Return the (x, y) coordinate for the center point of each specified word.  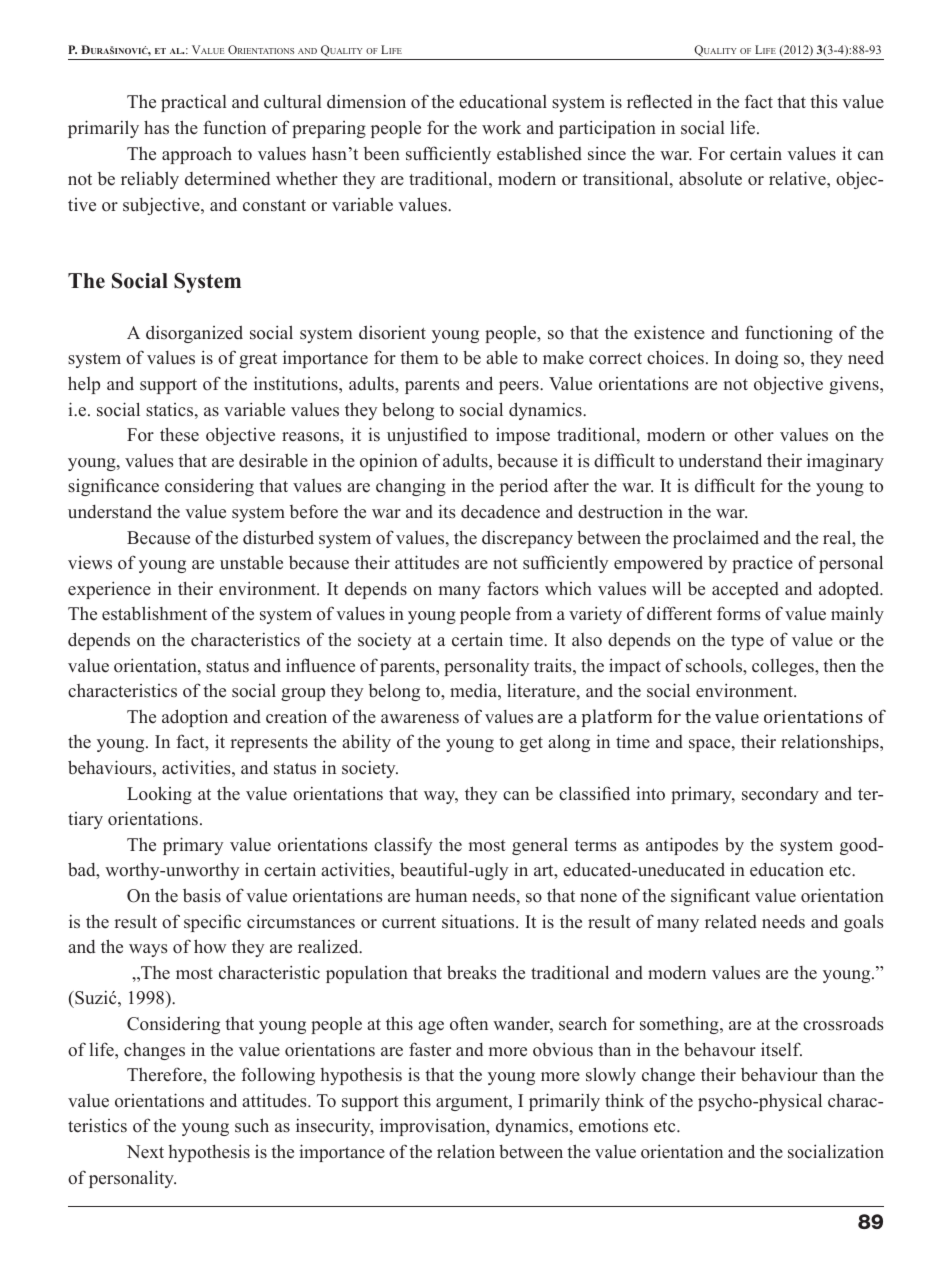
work (501, 127)
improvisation (434, 1127)
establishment (154, 613)
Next (145, 1152)
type (747, 642)
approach (197, 155)
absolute (710, 179)
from (534, 613)
